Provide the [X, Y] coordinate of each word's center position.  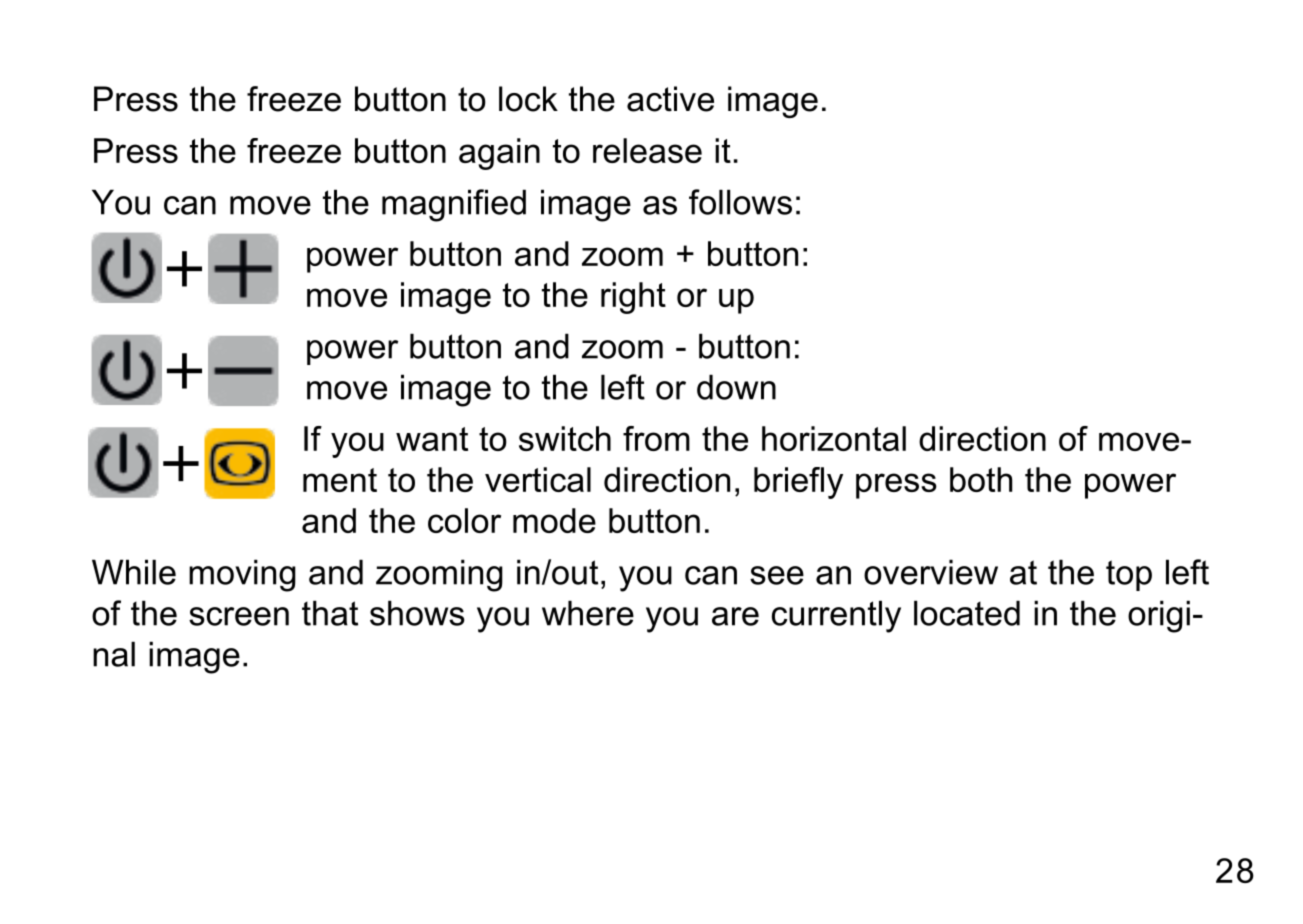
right [633, 298]
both [981, 479]
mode [554, 520]
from [656, 438]
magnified [454, 205]
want [432, 439]
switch [565, 438]
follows [740, 202]
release [647, 150]
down [736, 387]
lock [528, 99]
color [464, 520]
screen [239, 616]
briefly [798, 483]
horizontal [834, 438]
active [670, 99]
